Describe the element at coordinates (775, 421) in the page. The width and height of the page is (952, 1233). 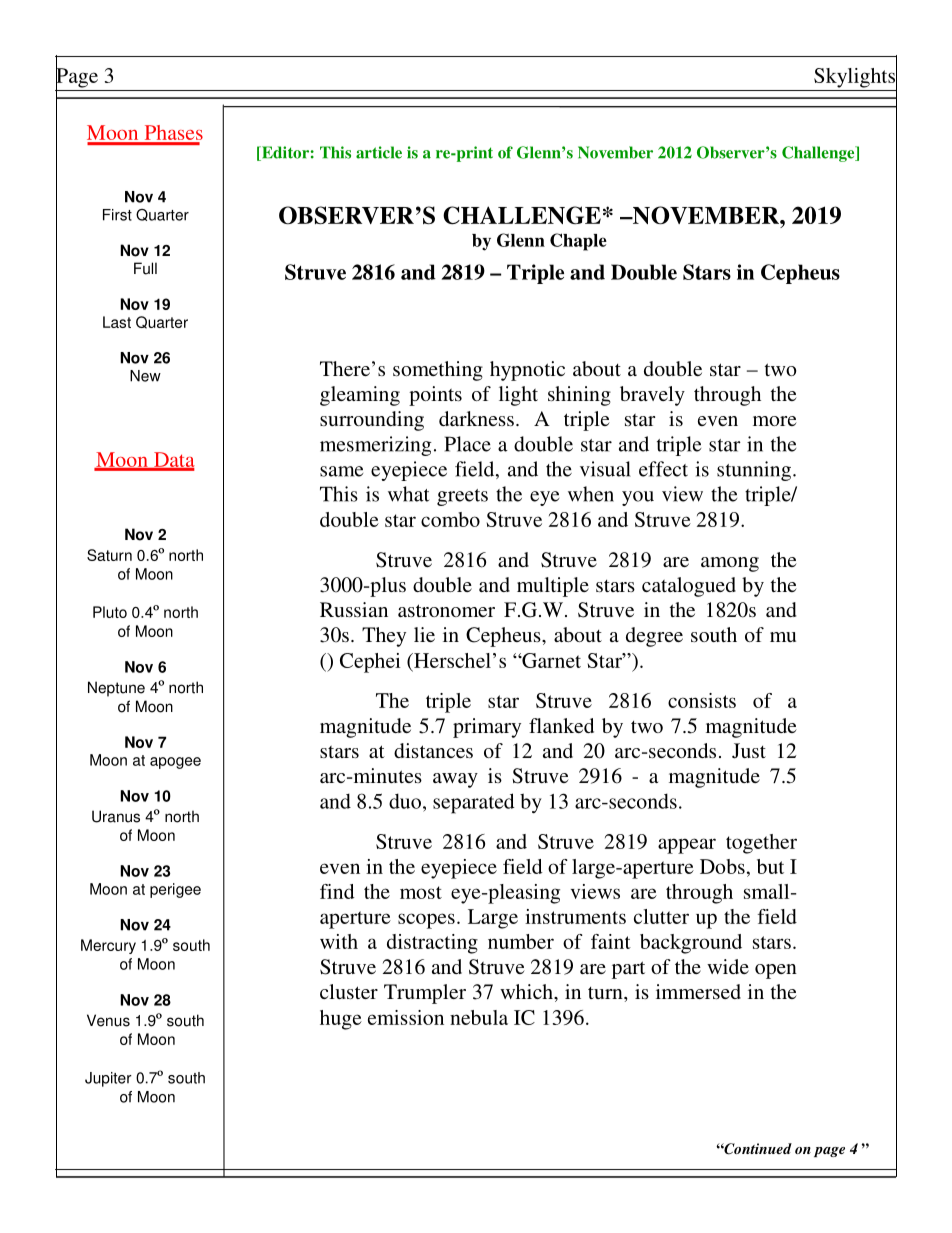
I see `more` at that location.
